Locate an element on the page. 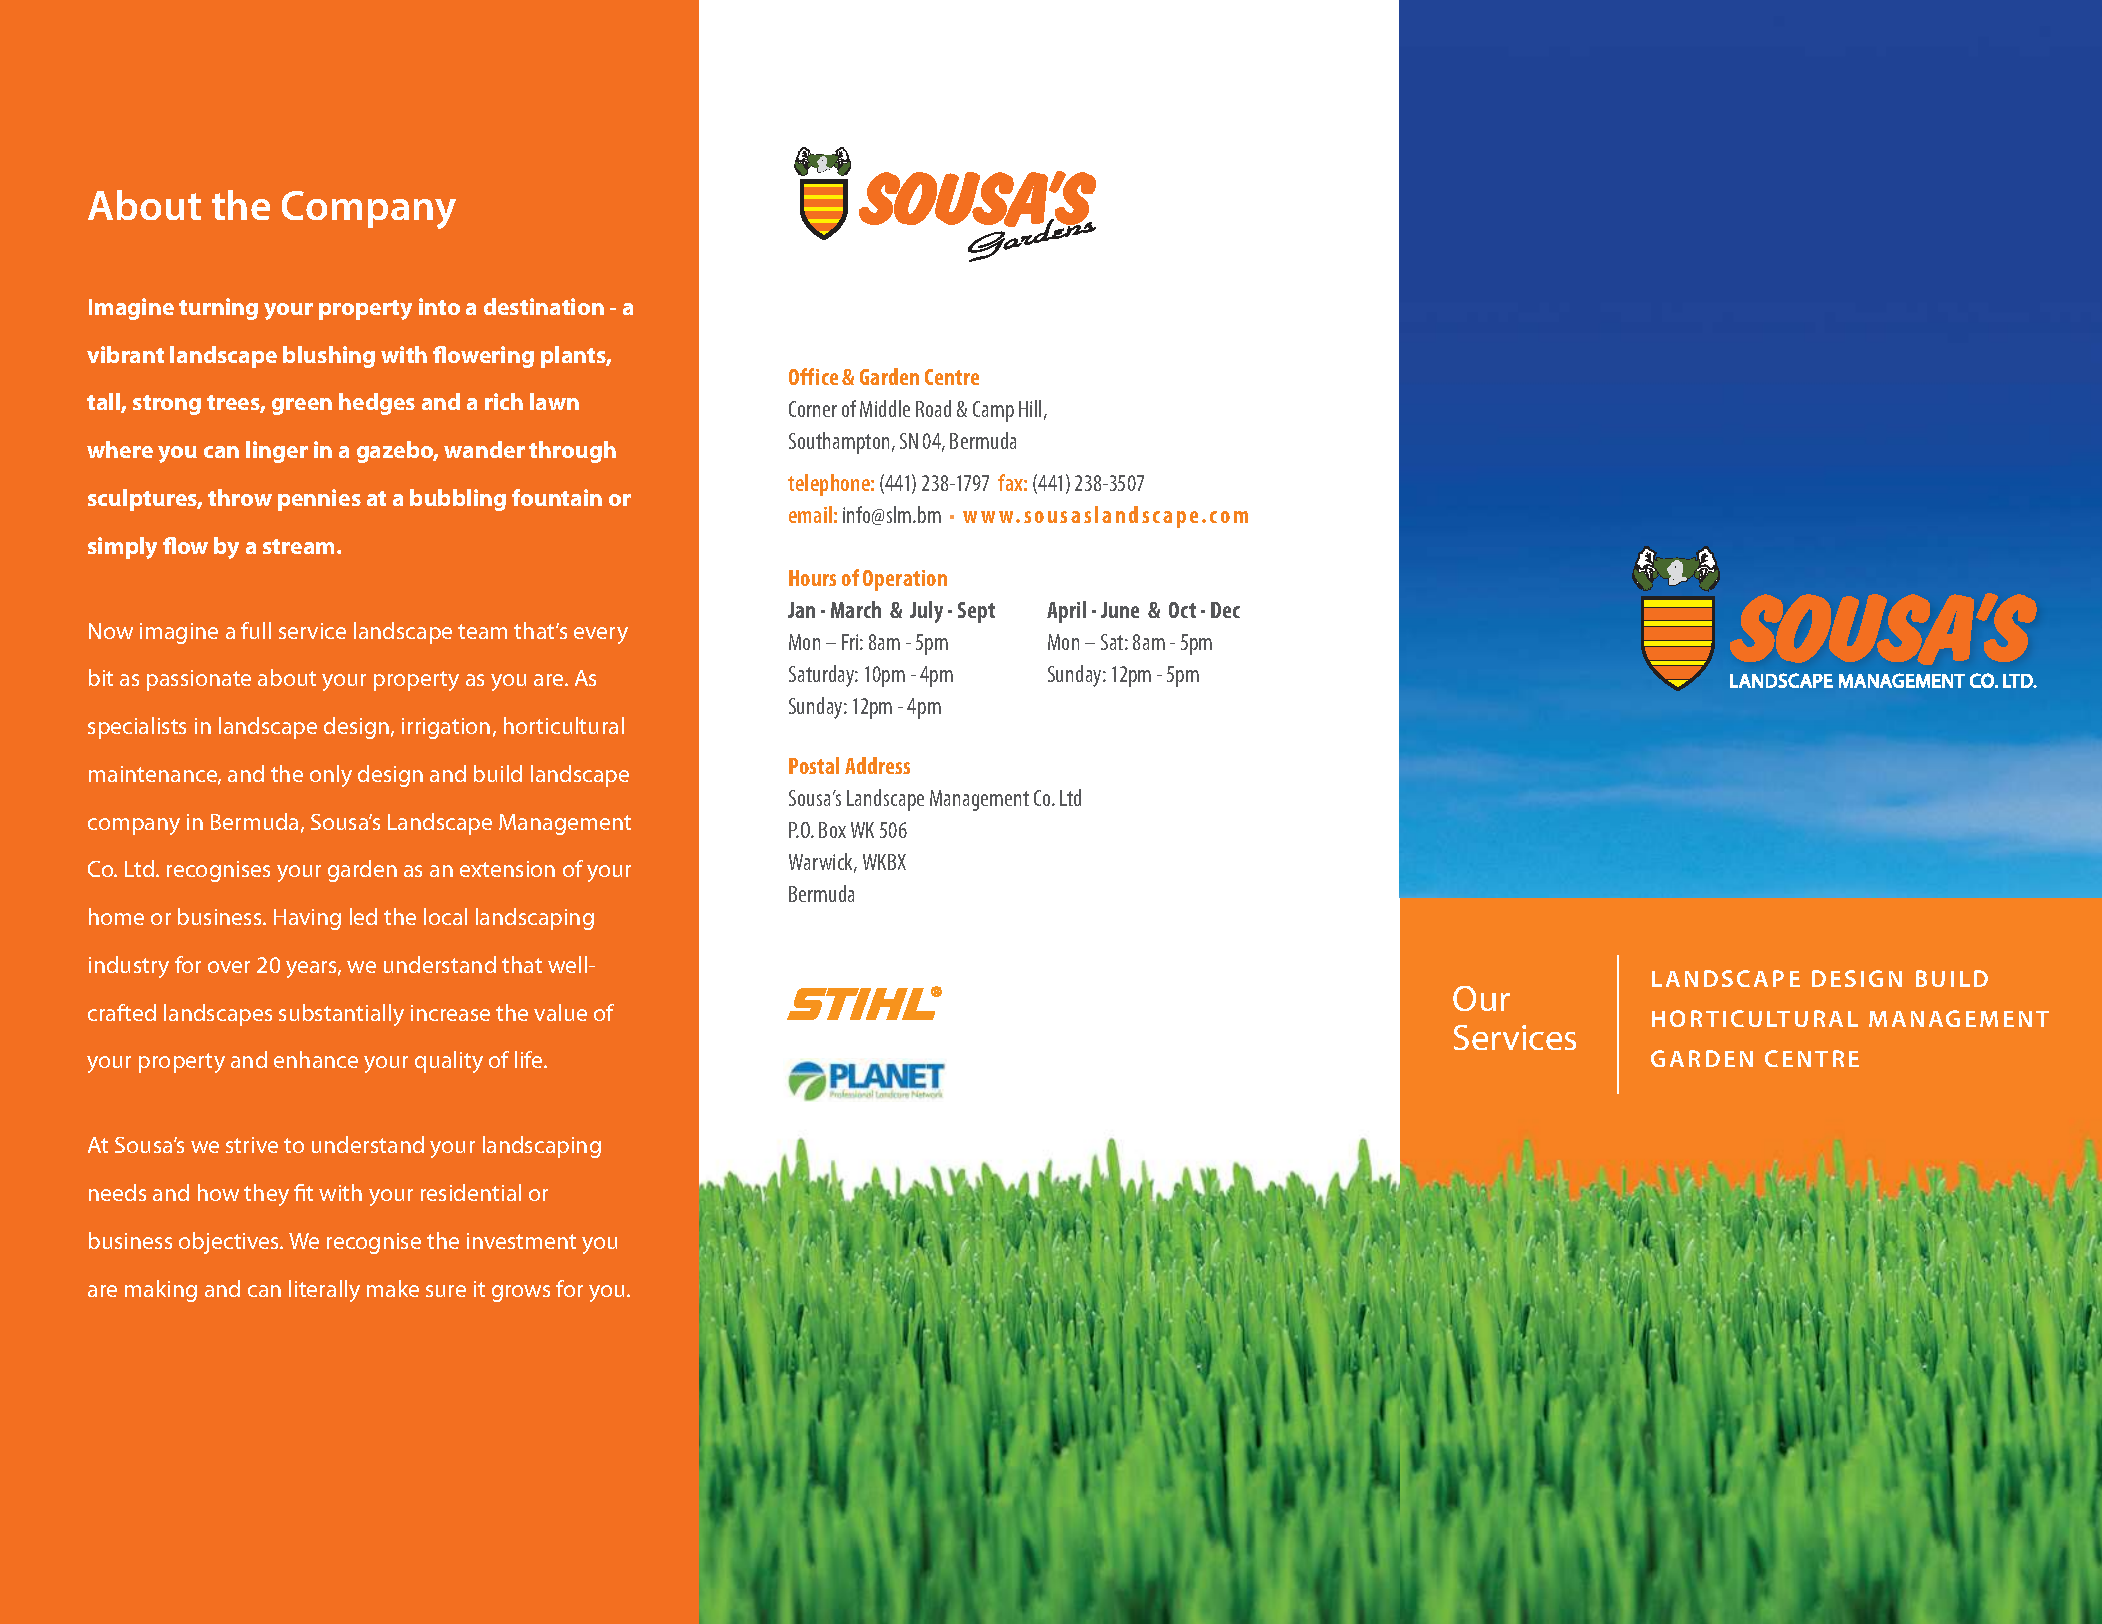  investment is located at coordinates (521, 1241).
